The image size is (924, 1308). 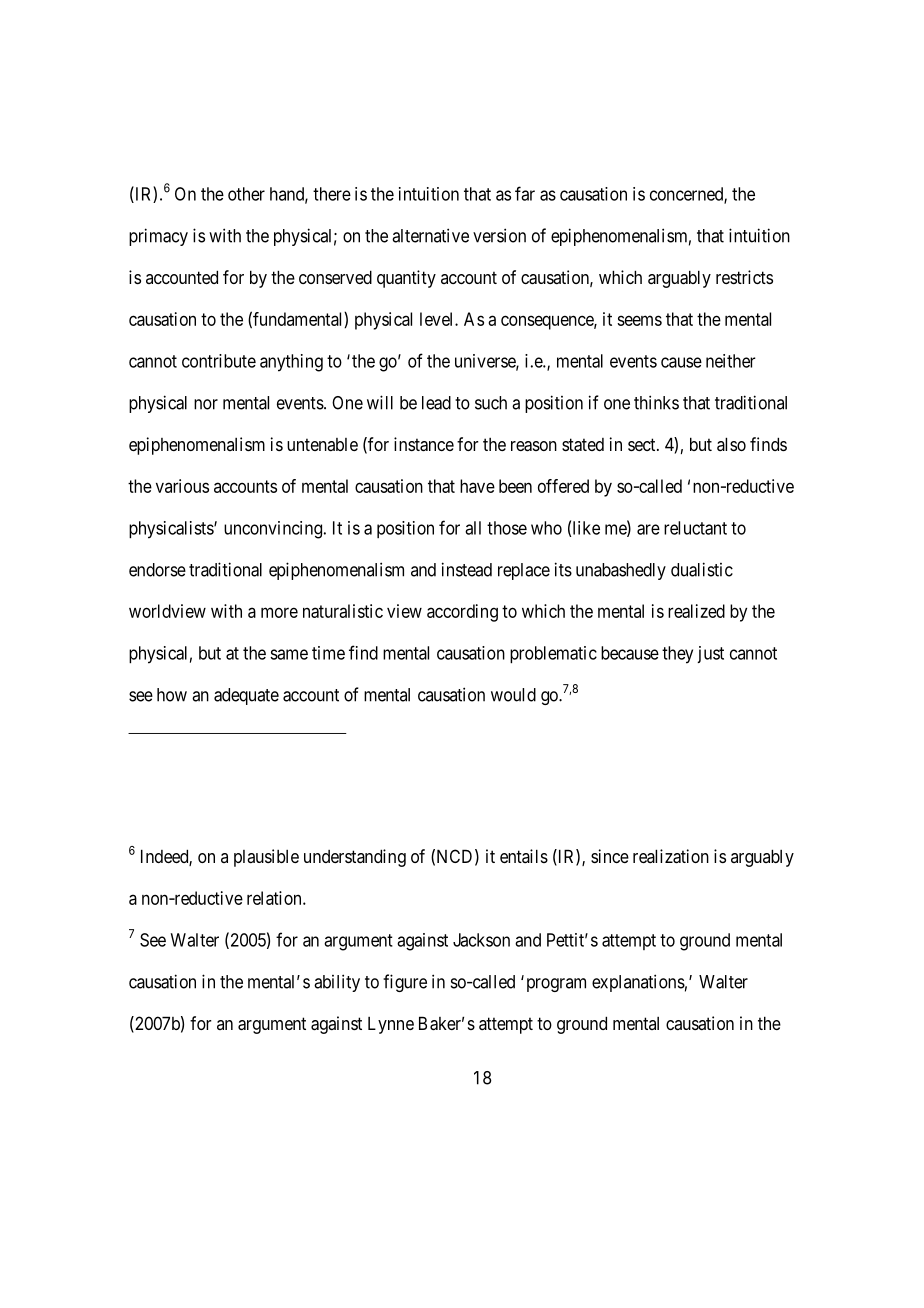 I want to click on various, so click(x=182, y=486).
